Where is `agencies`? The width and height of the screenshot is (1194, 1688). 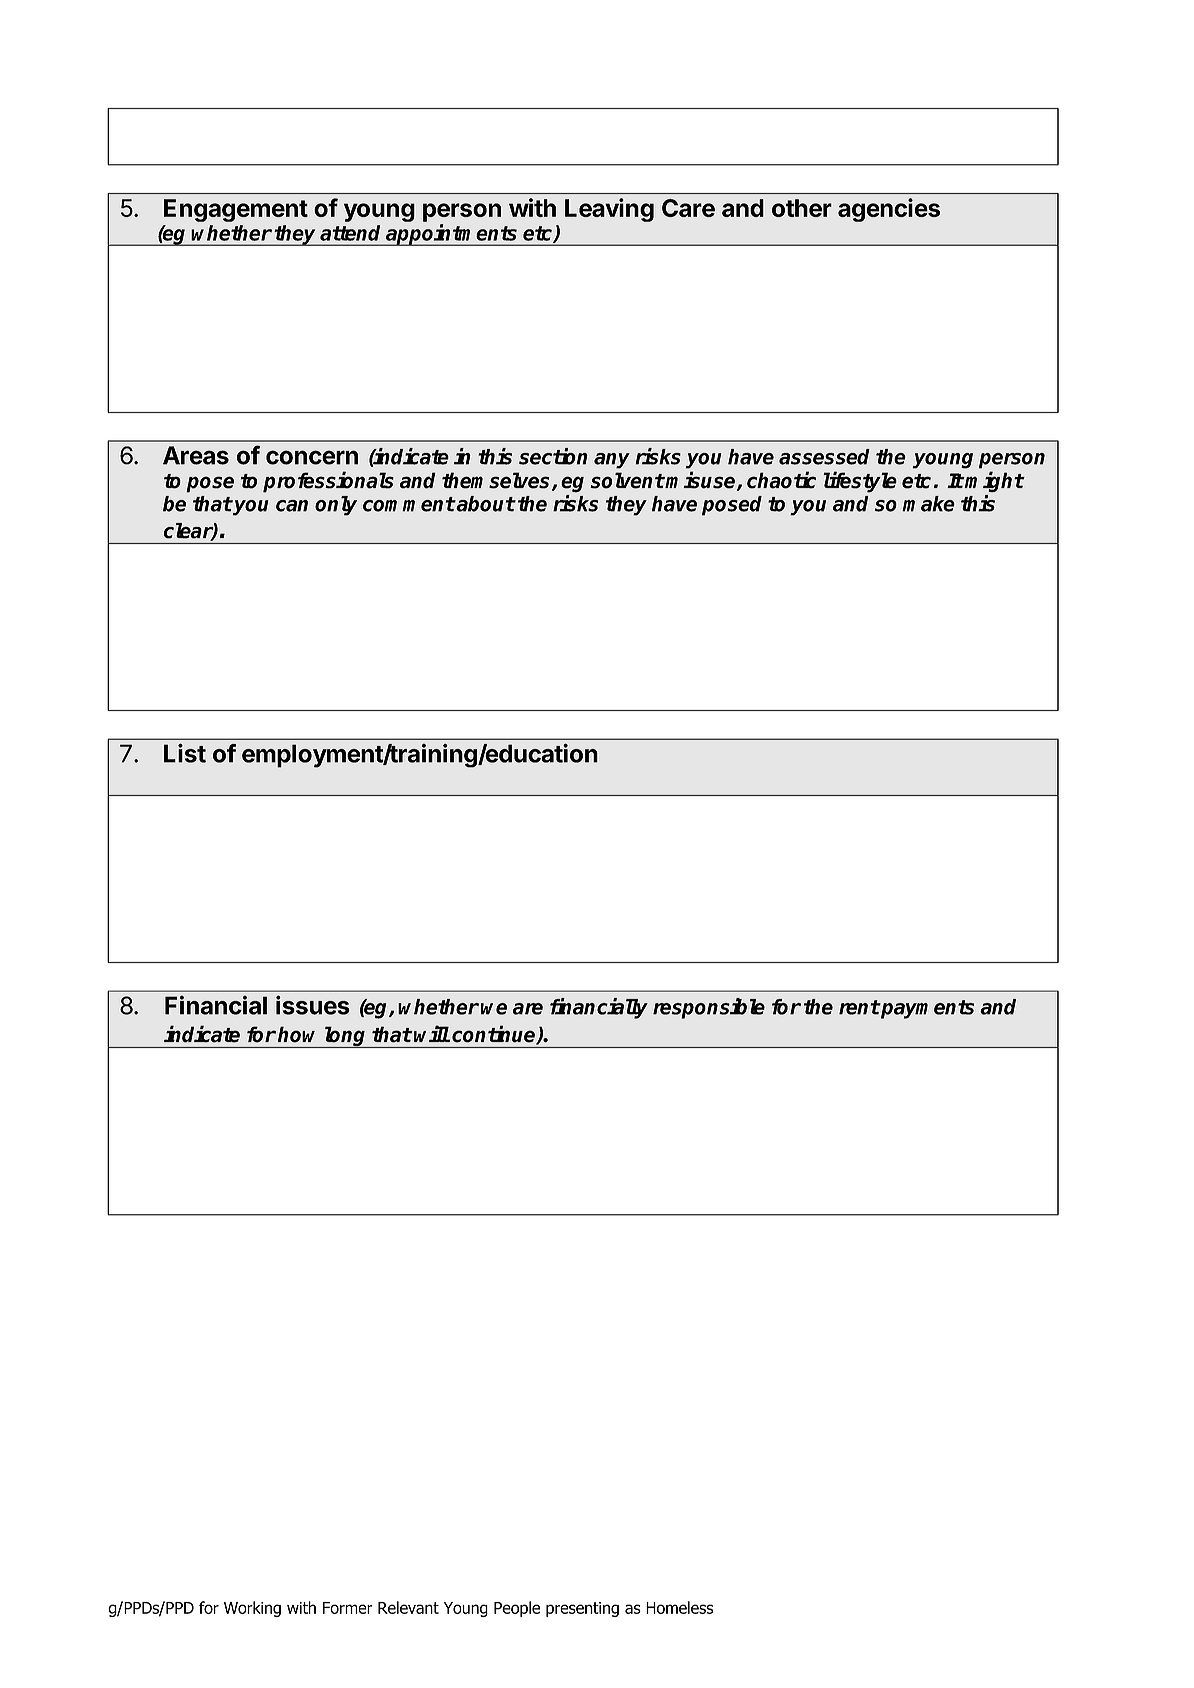
agencies is located at coordinates (889, 210).
